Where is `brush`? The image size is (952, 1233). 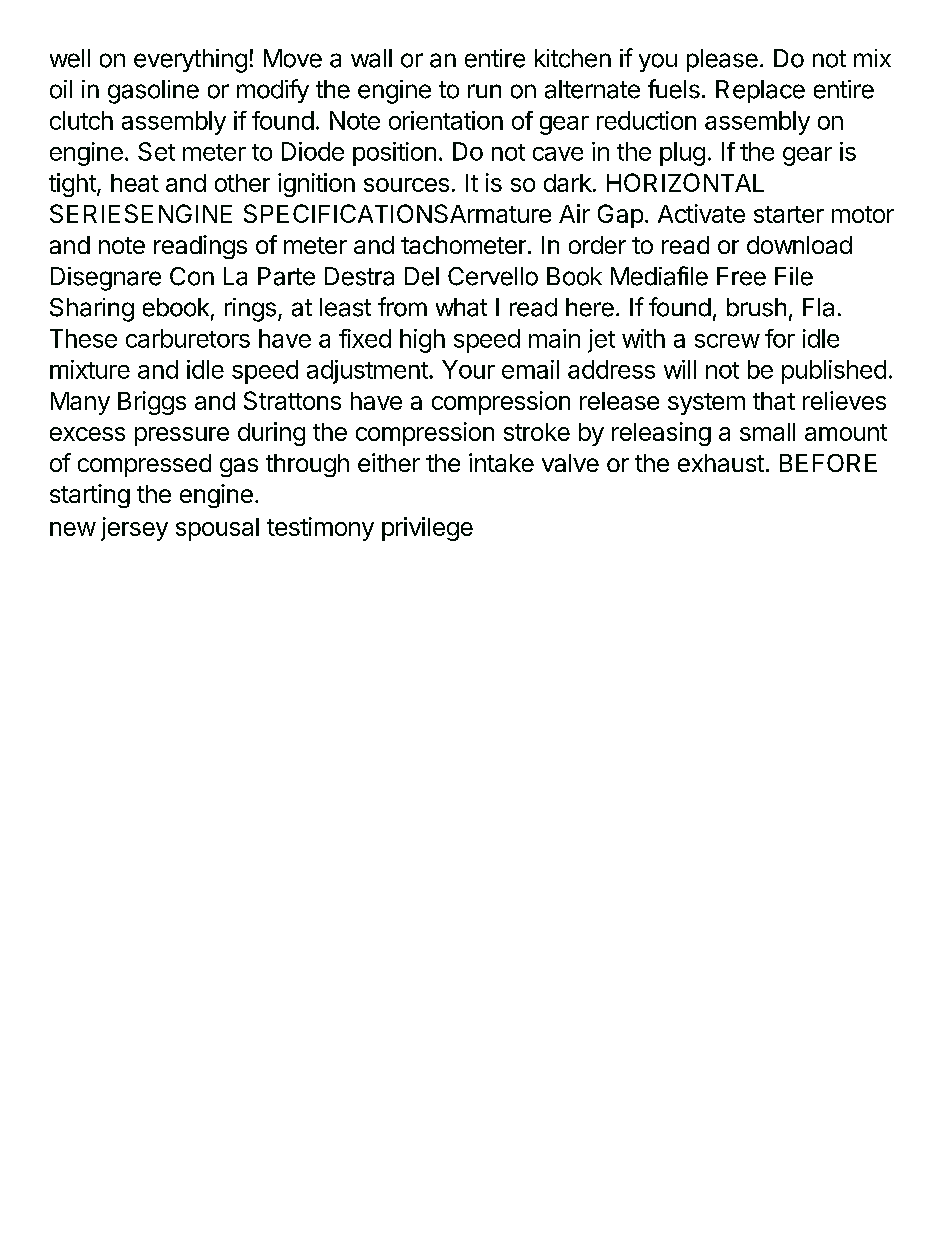
brush is located at coordinates (756, 307).
